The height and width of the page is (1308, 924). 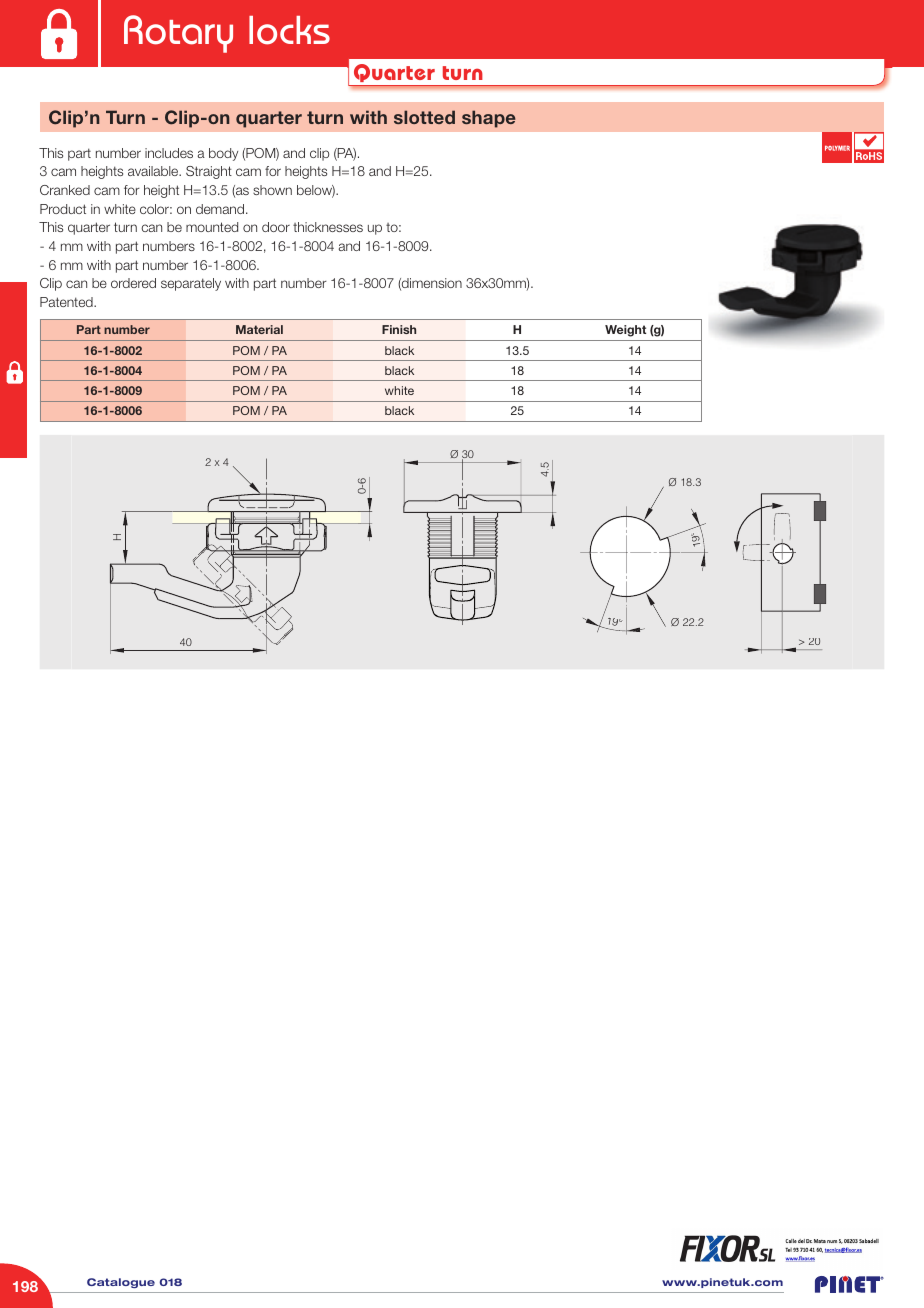 I want to click on Patented, so click(x=67, y=302).
